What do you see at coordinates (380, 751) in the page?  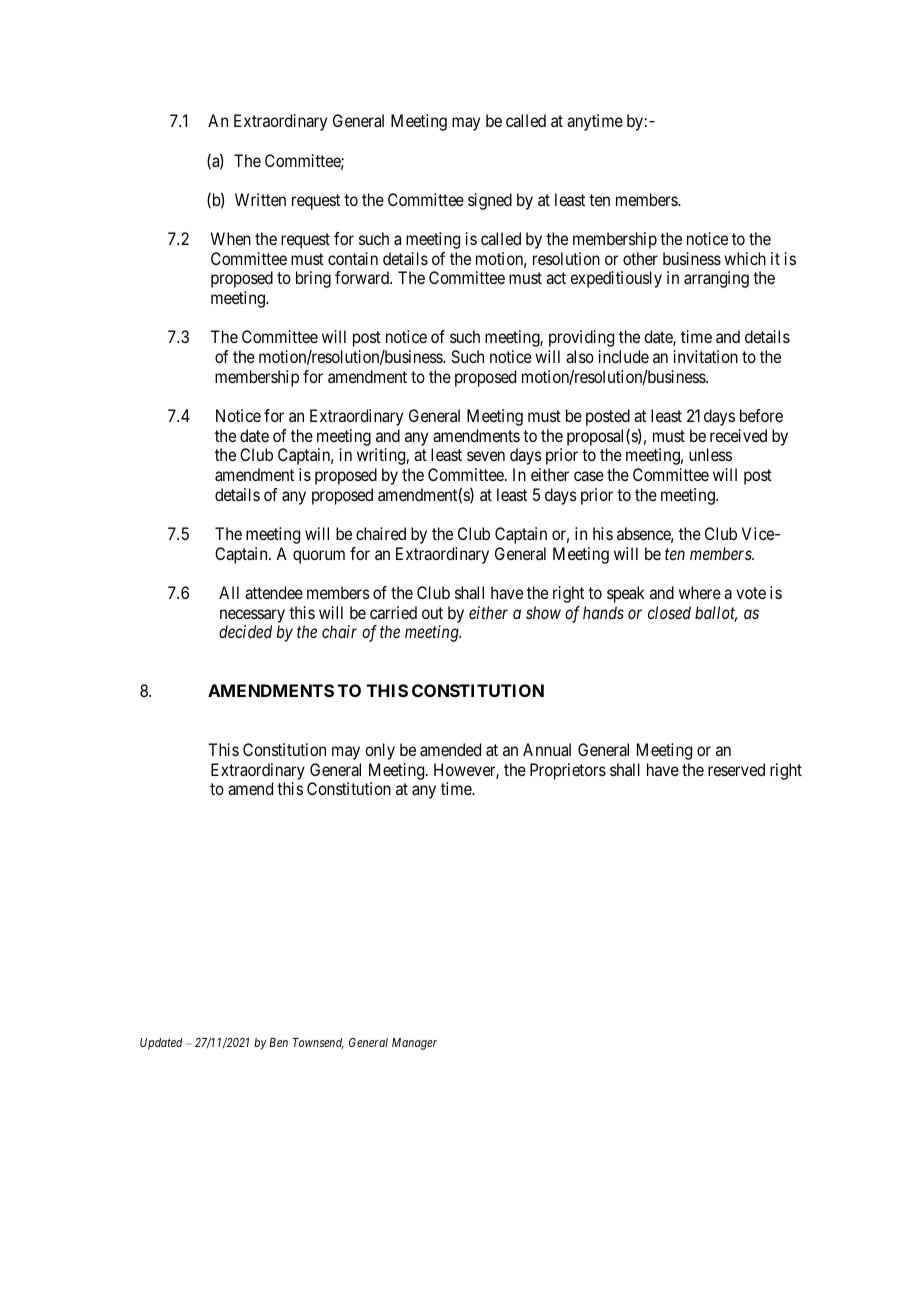 I see `only` at bounding box center [380, 751].
